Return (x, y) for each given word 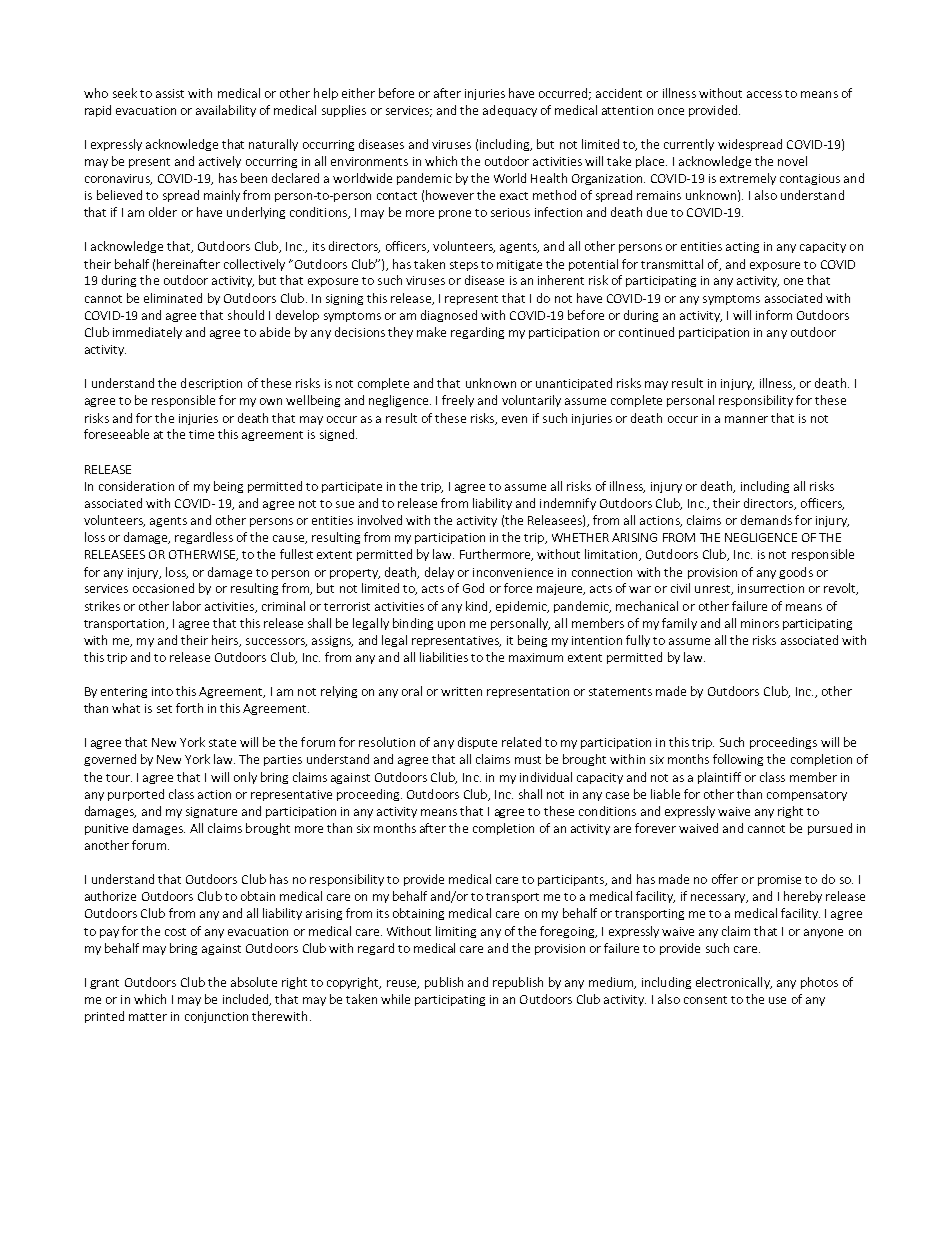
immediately (147, 333)
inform (774, 315)
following (738, 760)
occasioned (163, 588)
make (431, 332)
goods (796, 573)
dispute (477, 743)
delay (439, 573)
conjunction (216, 1017)
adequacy (510, 111)
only (245, 778)
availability (226, 111)
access (764, 94)
